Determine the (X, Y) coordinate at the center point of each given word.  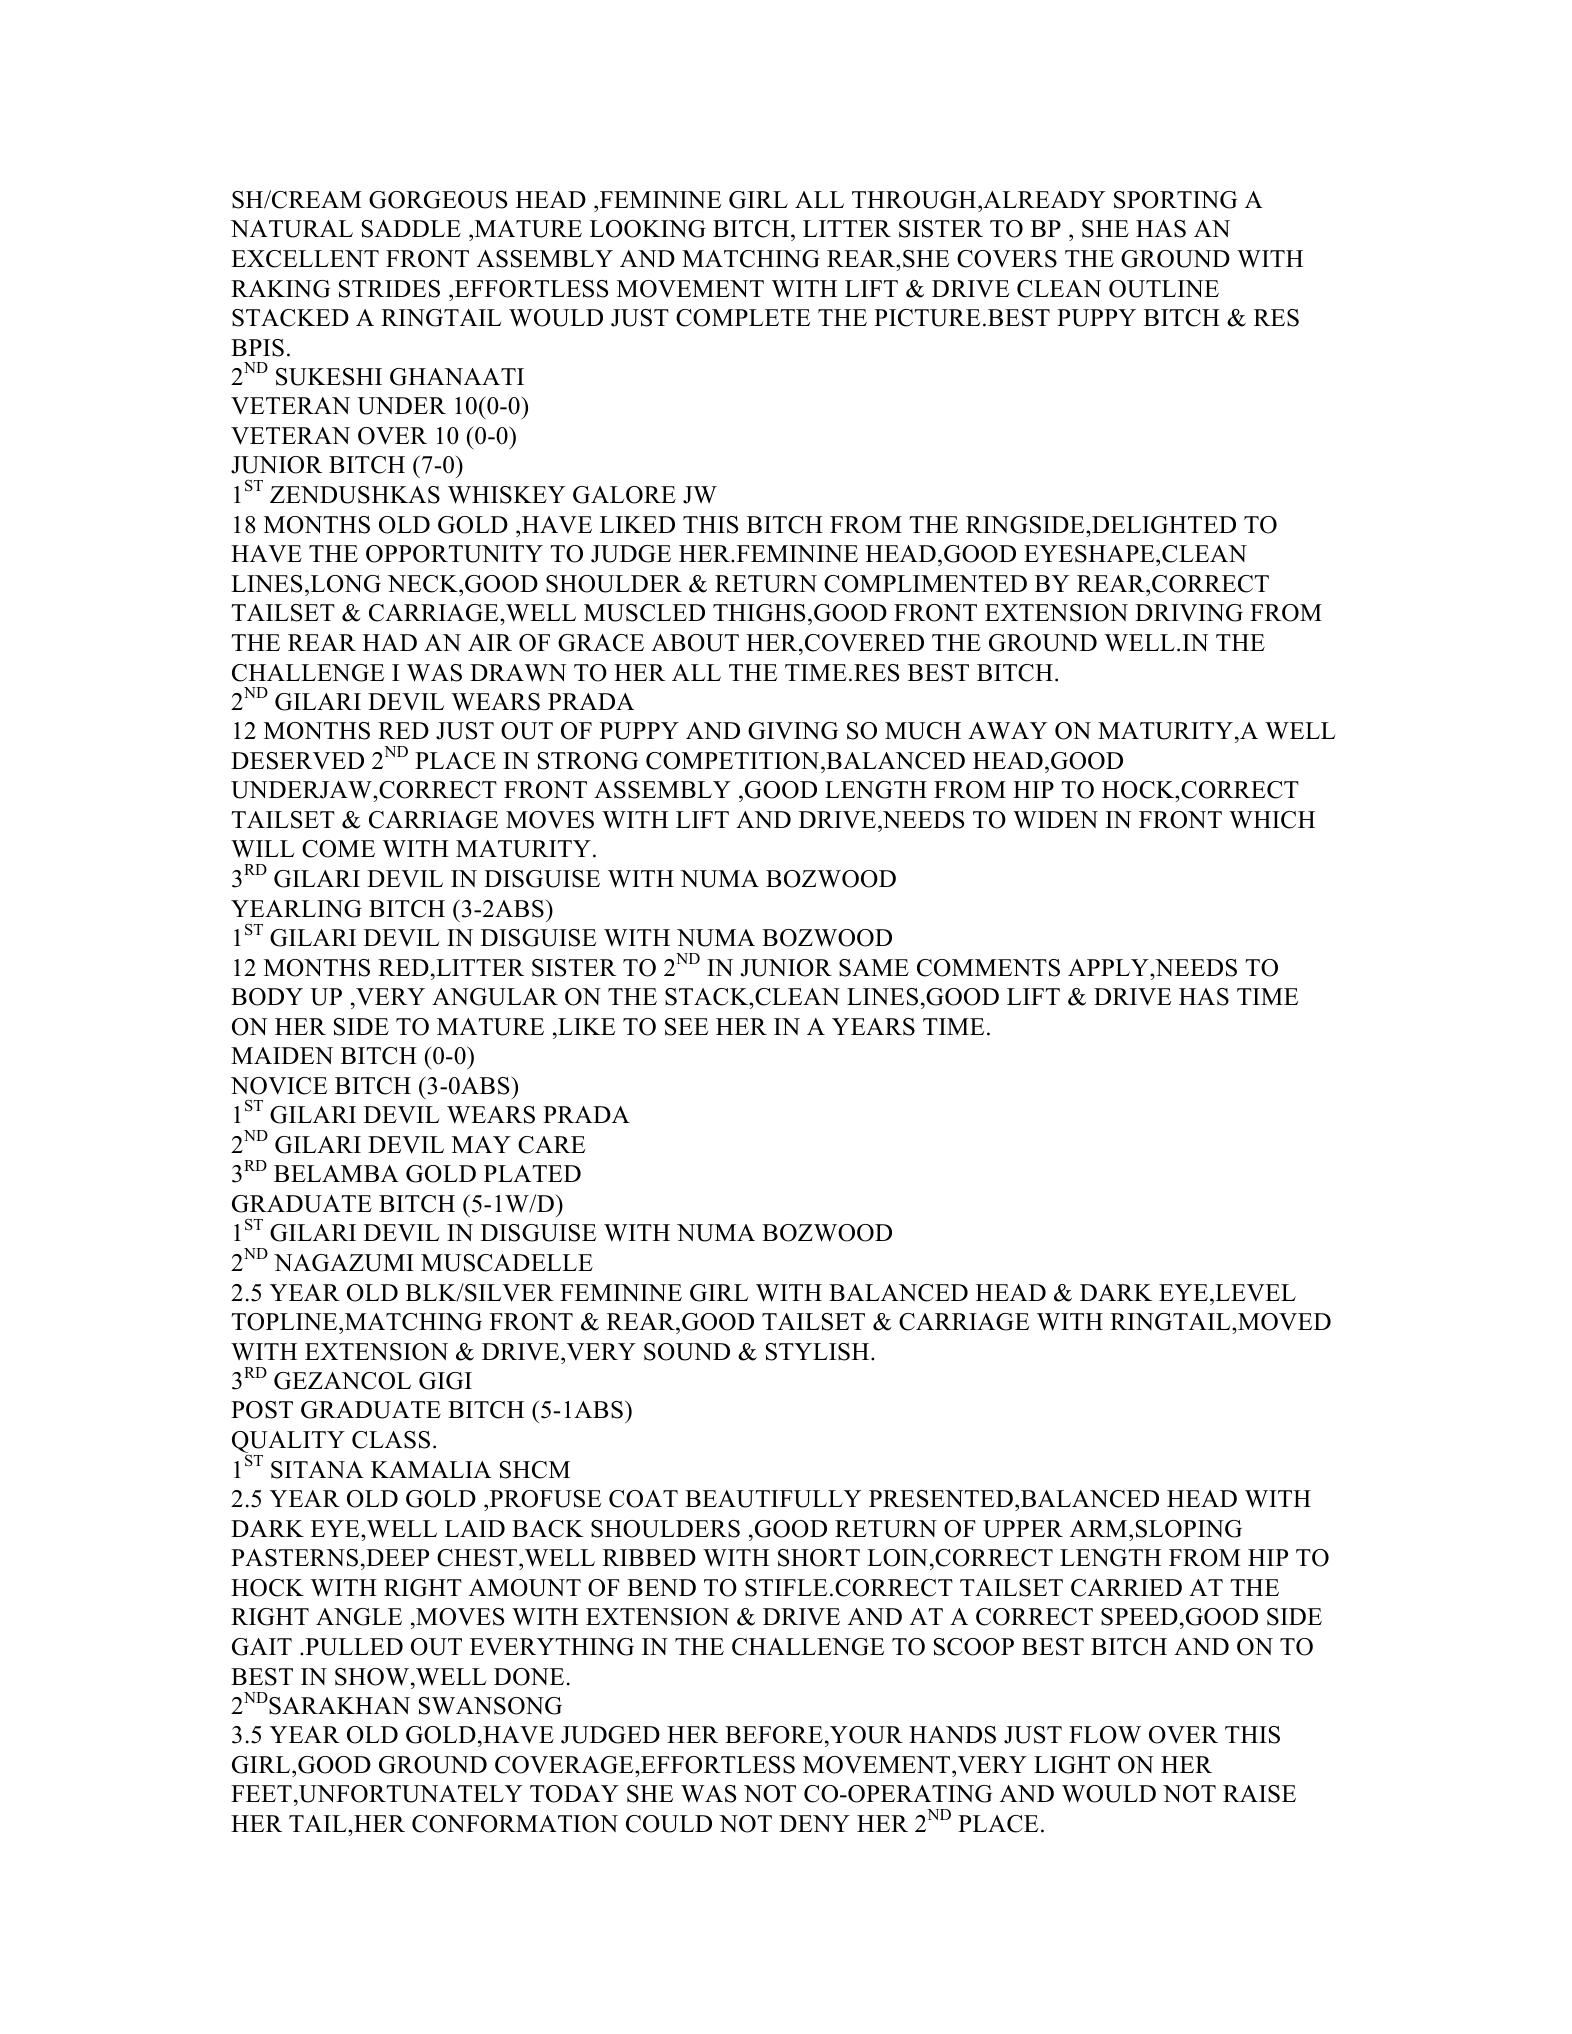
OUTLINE (1164, 289)
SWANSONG (490, 1706)
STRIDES (389, 289)
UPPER (1023, 1529)
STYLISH (819, 1352)
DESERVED (297, 761)
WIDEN (1055, 819)
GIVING (793, 731)
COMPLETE (743, 318)
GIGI (445, 1381)
